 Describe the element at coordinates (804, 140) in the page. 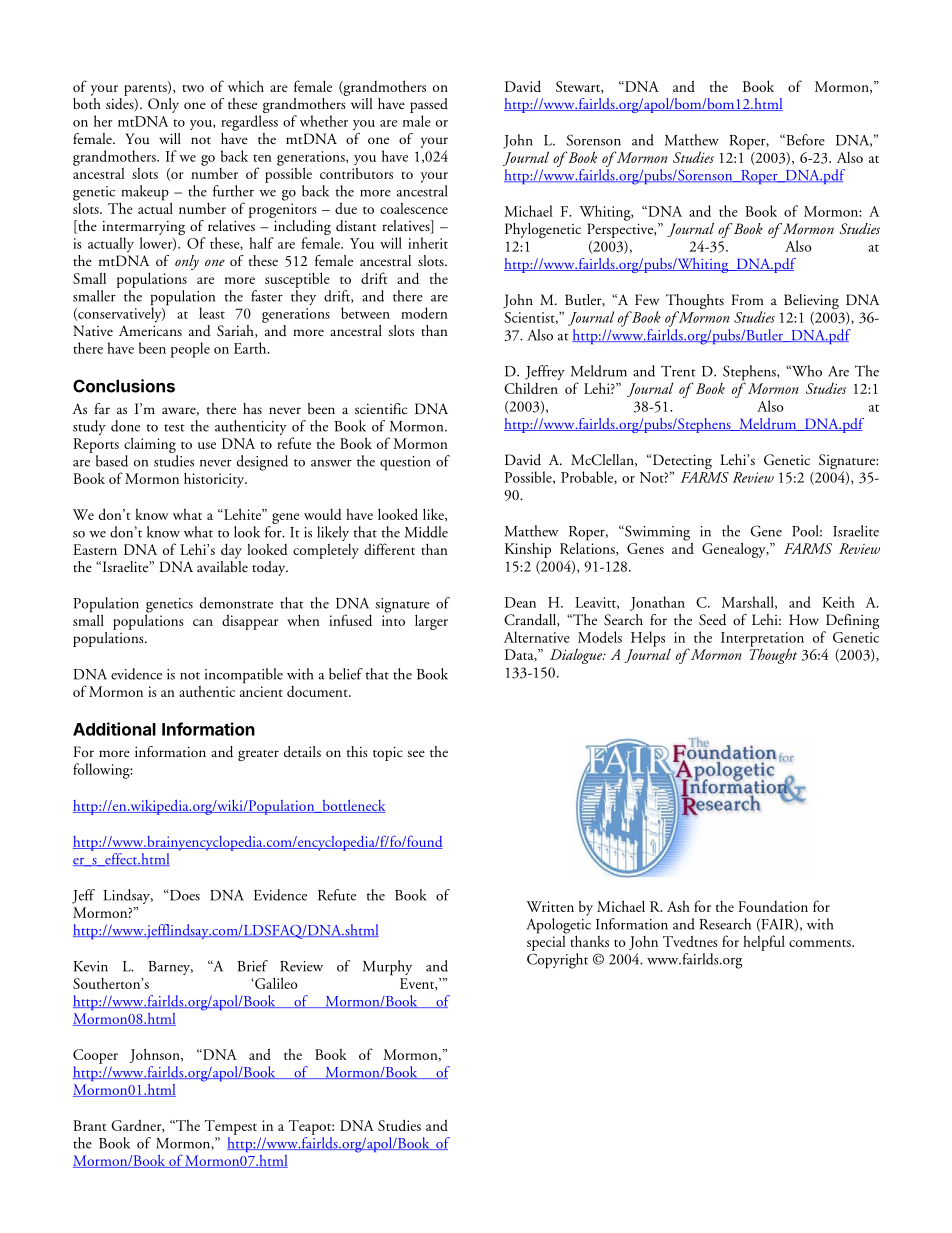

I see `Before` at that location.
